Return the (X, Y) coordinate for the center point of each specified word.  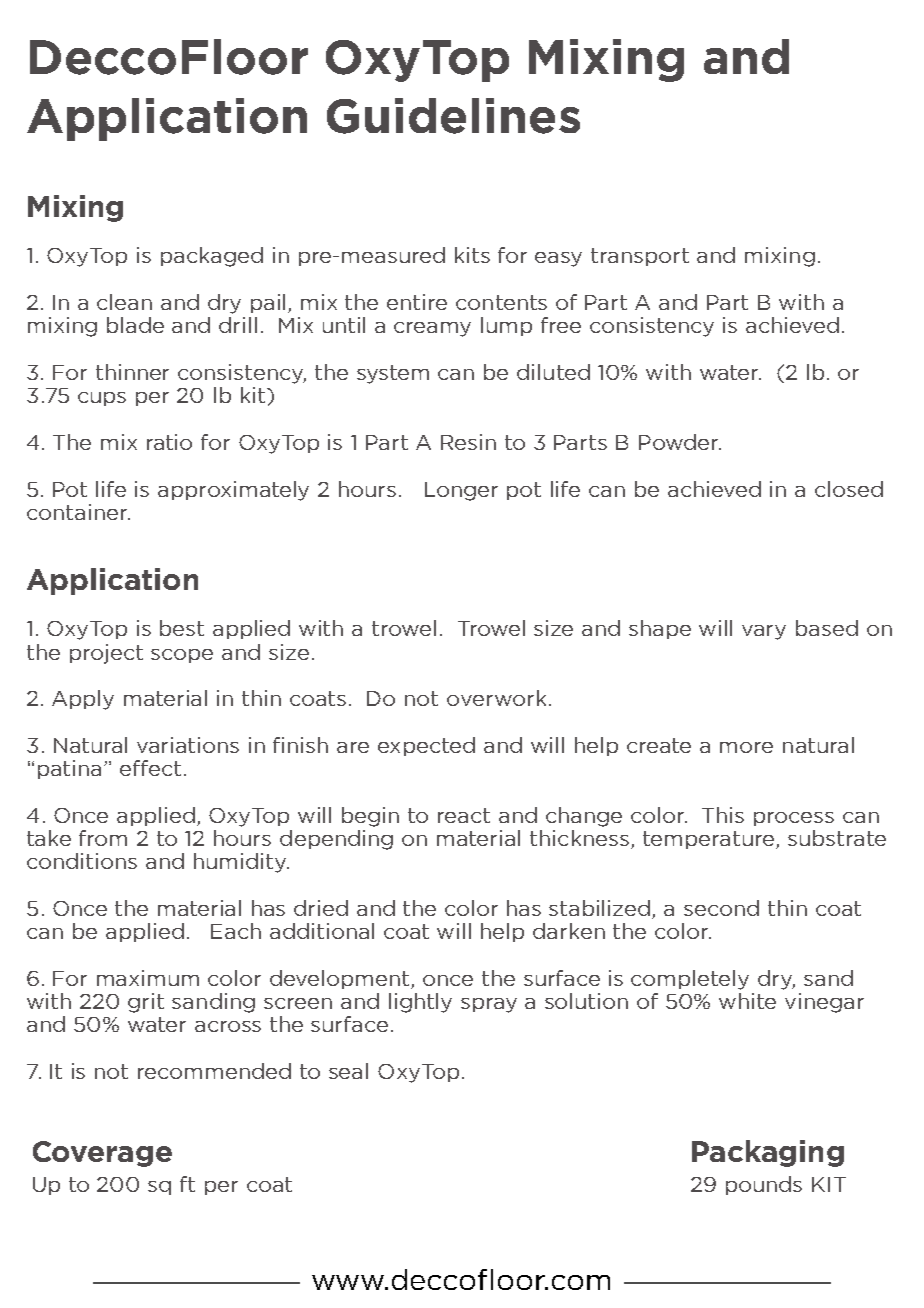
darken (569, 931)
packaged (212, 257)
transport (640, 257)
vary (764, 632)
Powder (680, 442)
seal (348, 1071)
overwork (496, 698)
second (721, 908)
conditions (82, 861)
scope (182, 656)
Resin (468, 442)
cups (102, 399)
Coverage (102, 1154)
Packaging (768, 1153)
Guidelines (453, 116)
